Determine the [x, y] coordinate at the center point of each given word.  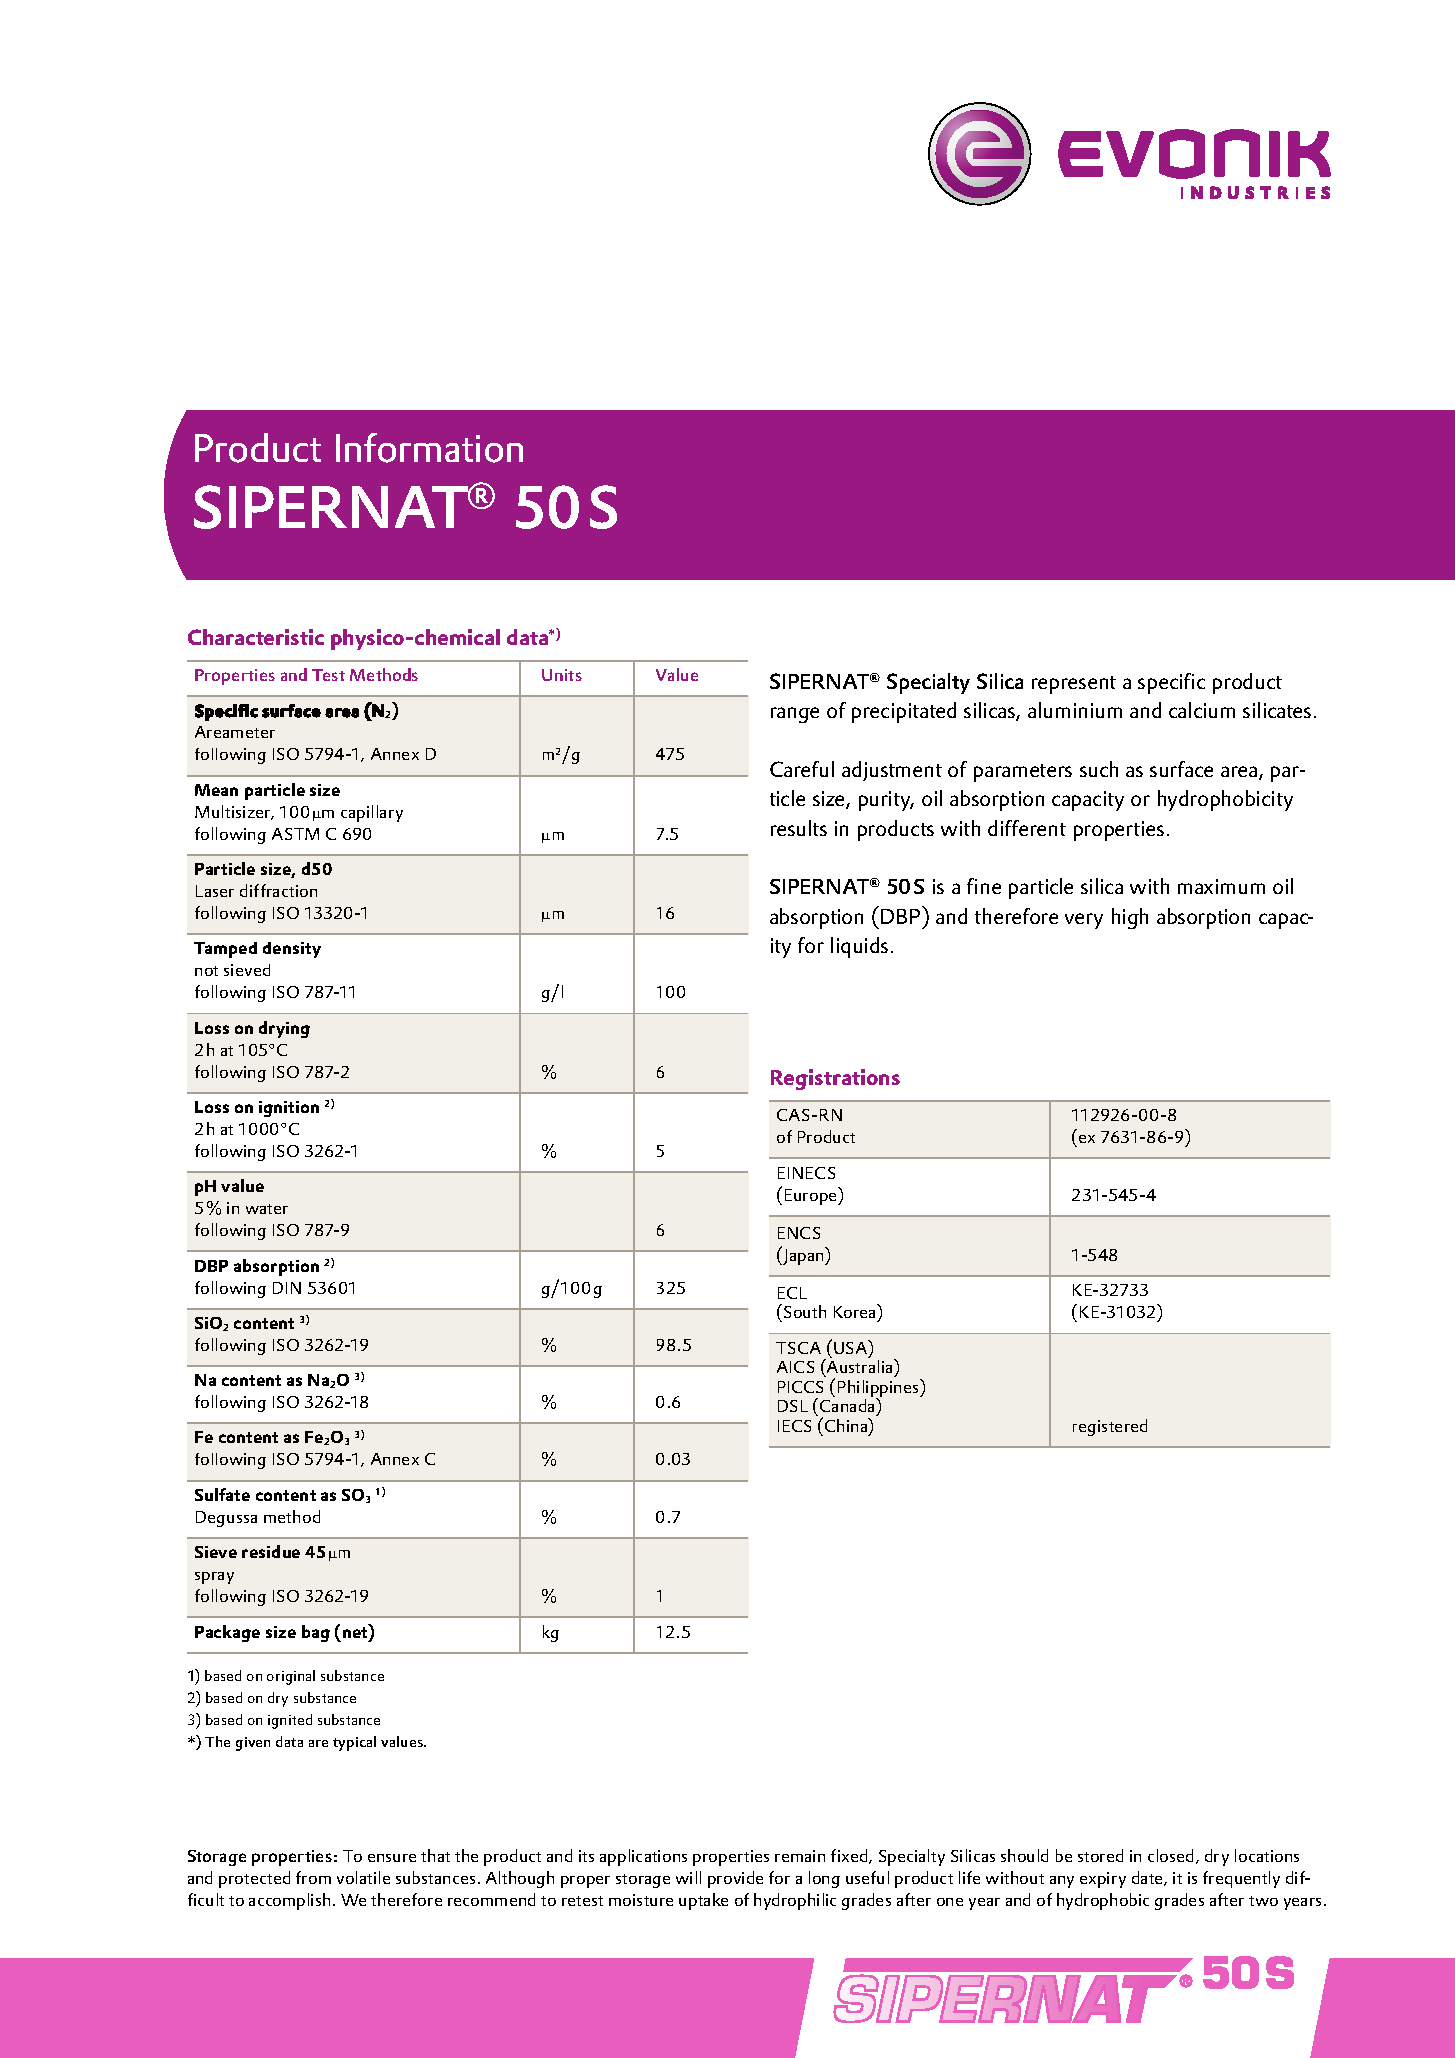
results [799, 828]
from [313, 1877]
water [267, 1209]
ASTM [295, 834]
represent [1074, 685]
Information [429, 448]
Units [562, 675]
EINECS [806, 1173]
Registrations [835, 1079]
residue [271, 1551]
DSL [793, 1406]
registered [1110, 1427]
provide [735, 1879]
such [1099, 769]
